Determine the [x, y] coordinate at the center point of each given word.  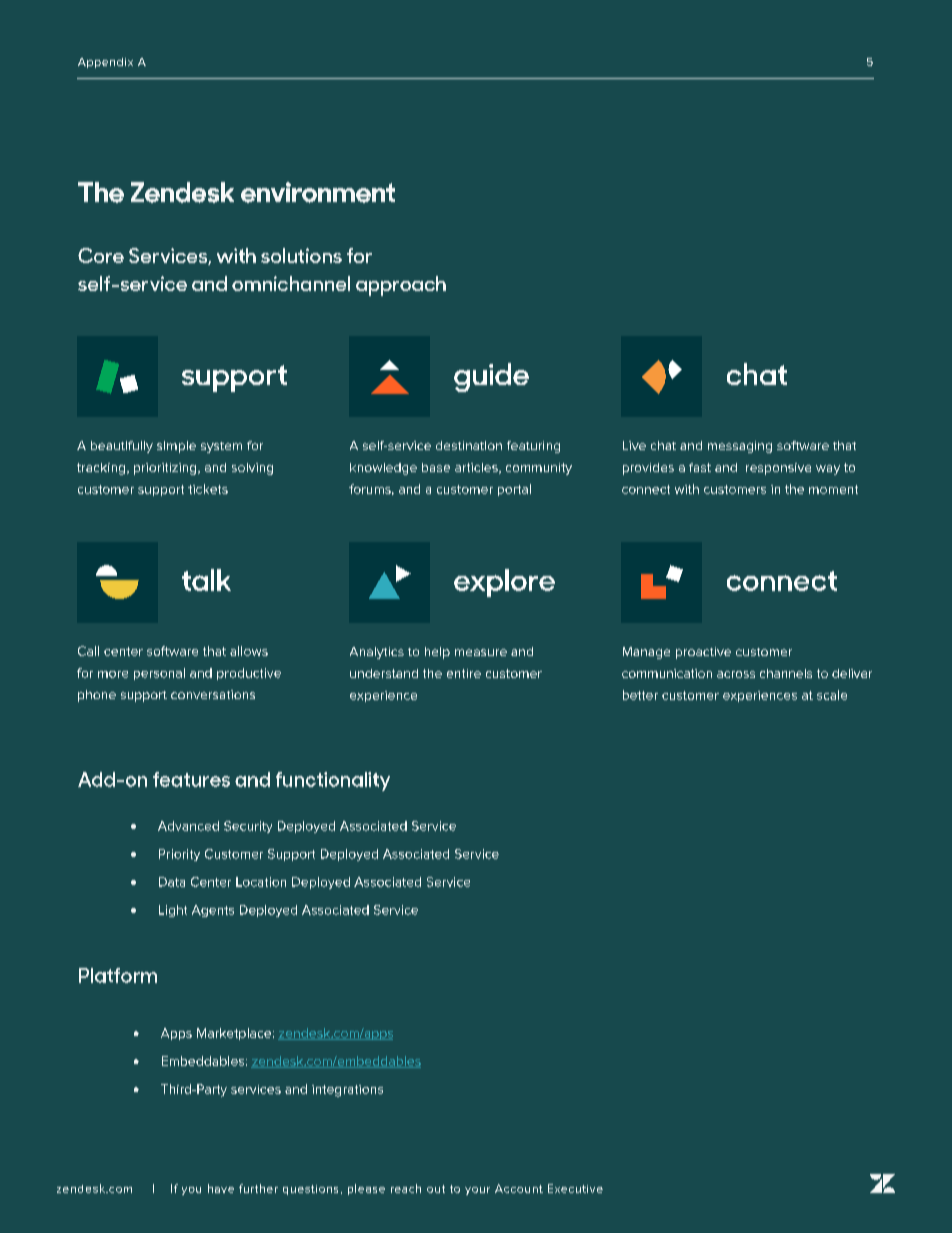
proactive [703, 653]
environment [318, 192]
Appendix [105, 63]
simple [176, 447]
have [221, 1188]
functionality [333, 781]
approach [401, 286]
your [477, 1191]
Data [172, 882]
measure [481, 652]
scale [832, 695]
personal [159, 674]
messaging [740, 447]
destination [469, 445]
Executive [575, 1188]
